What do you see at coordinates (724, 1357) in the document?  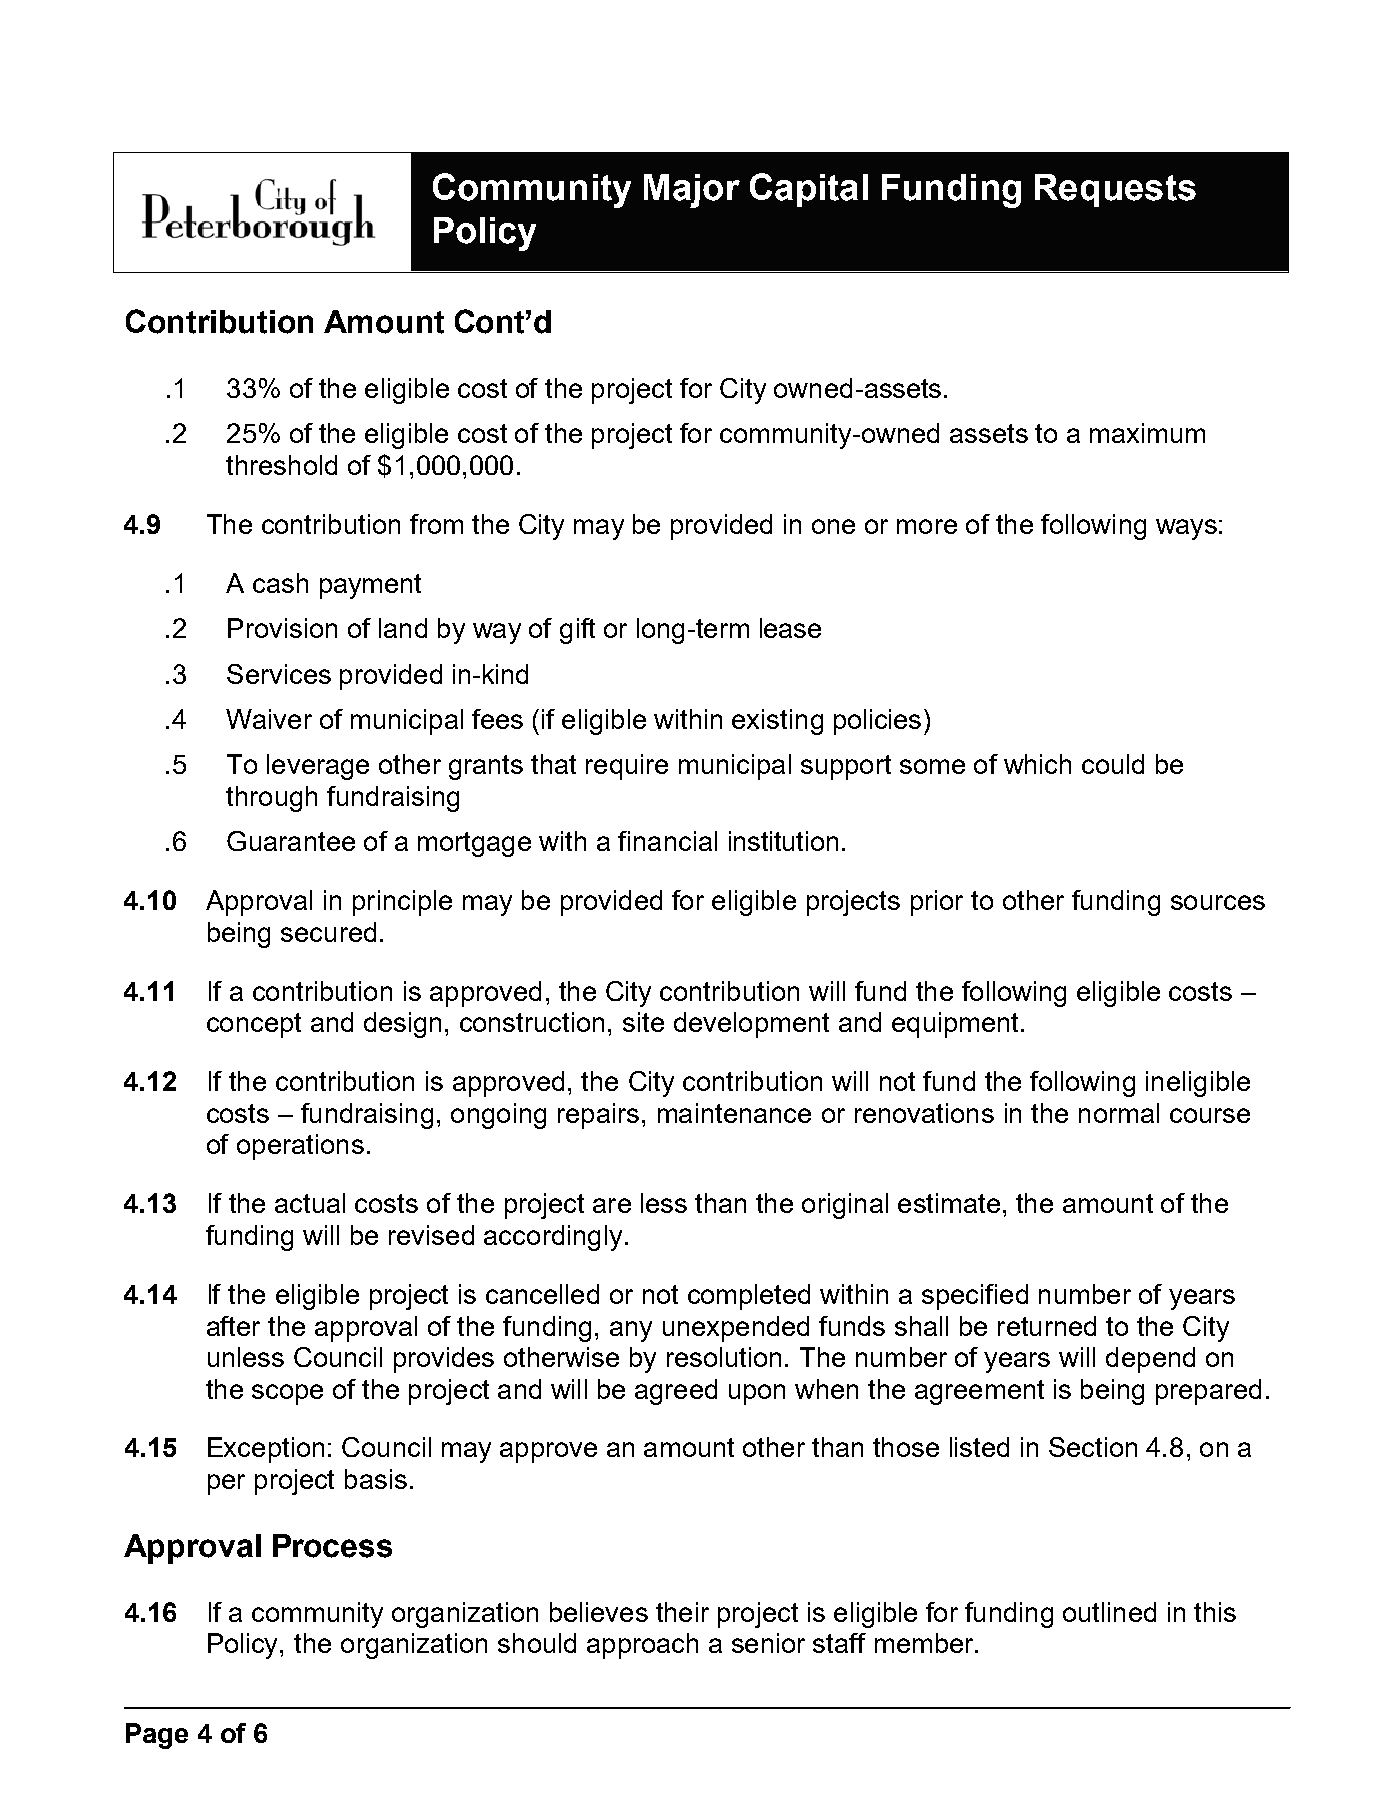 I see `resolution` at bounding box center [724, 1357].
